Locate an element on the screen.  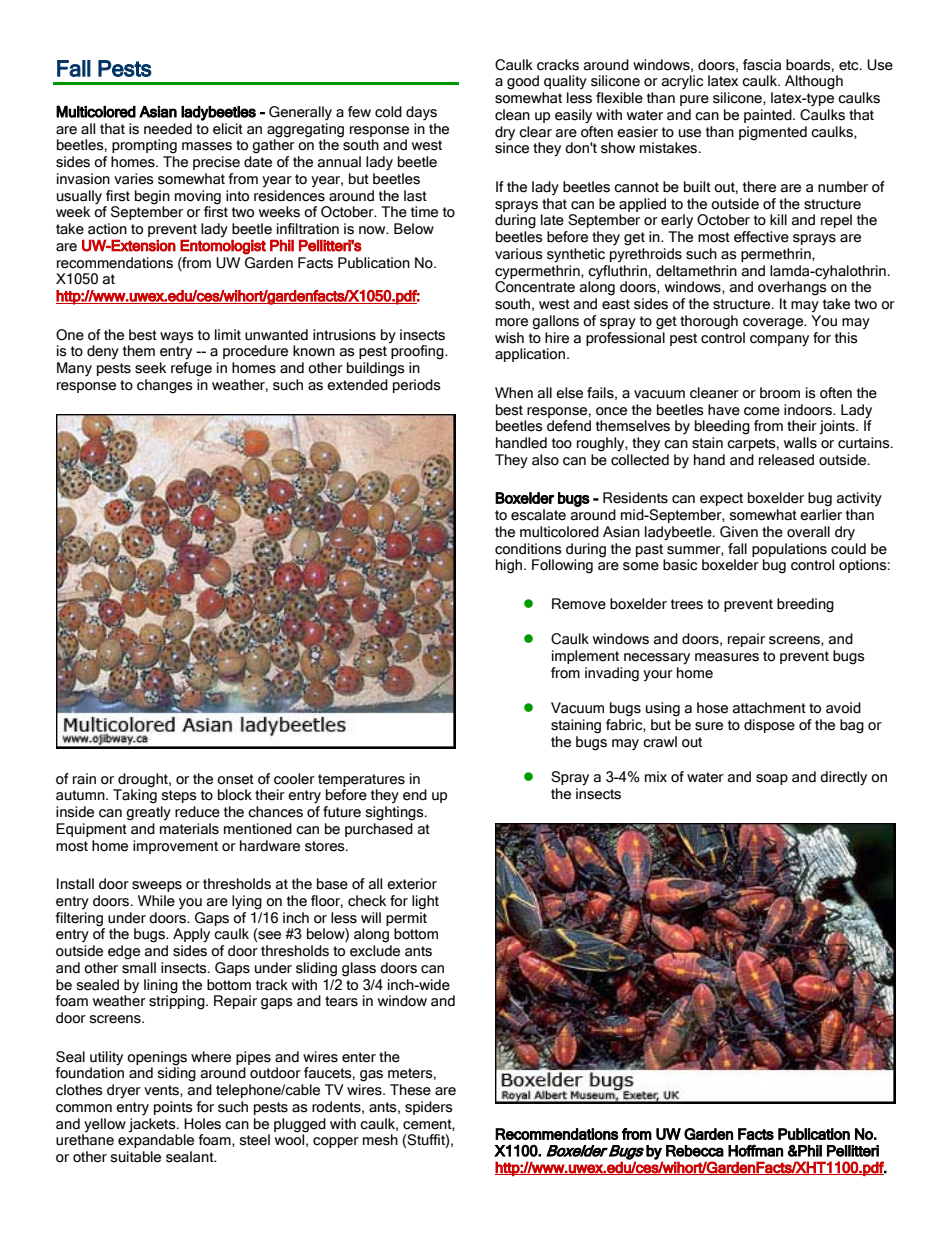
walls is located at coordinates (800, 443).
